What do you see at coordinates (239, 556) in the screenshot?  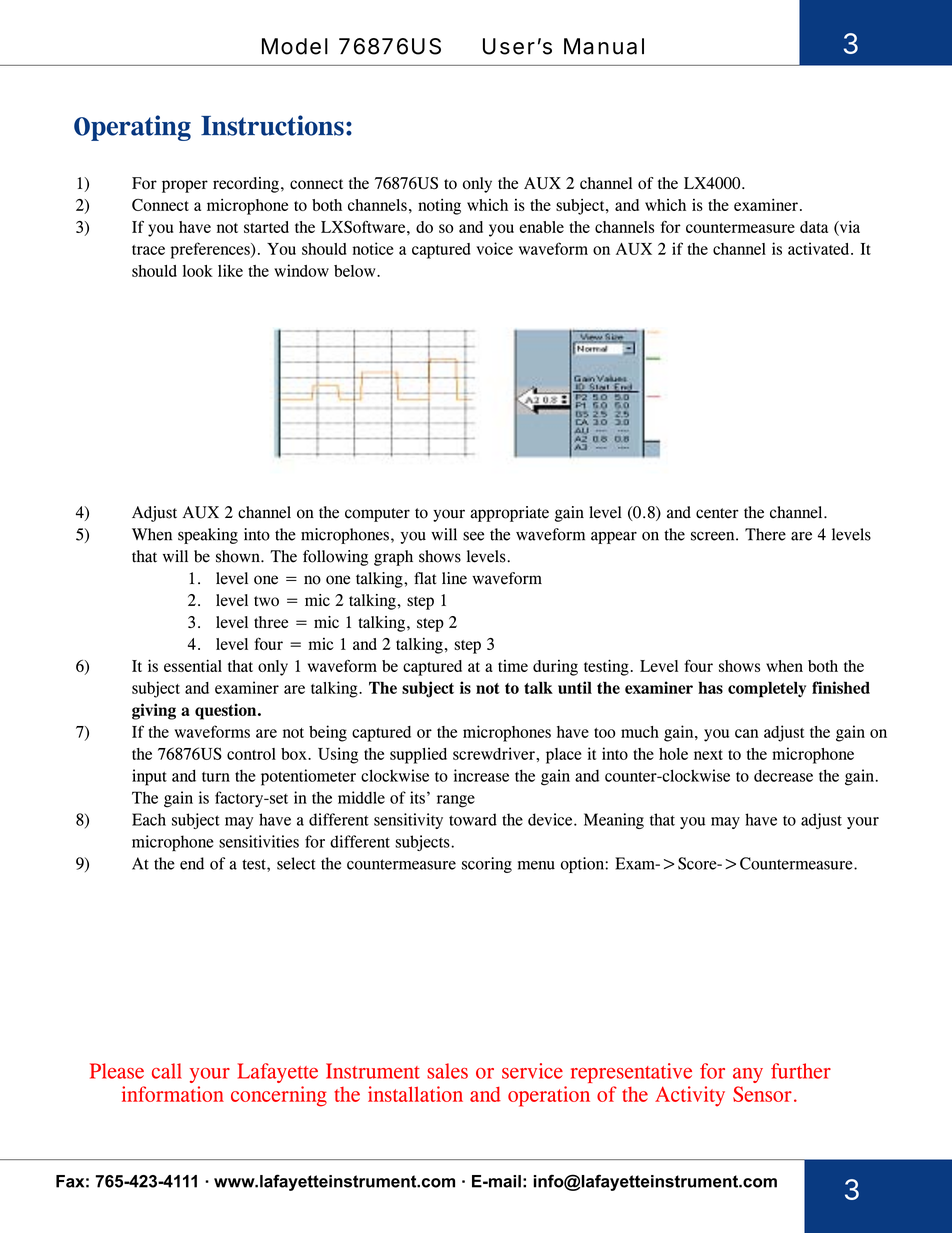 I see `shown` at bounding box center [239, 556].
